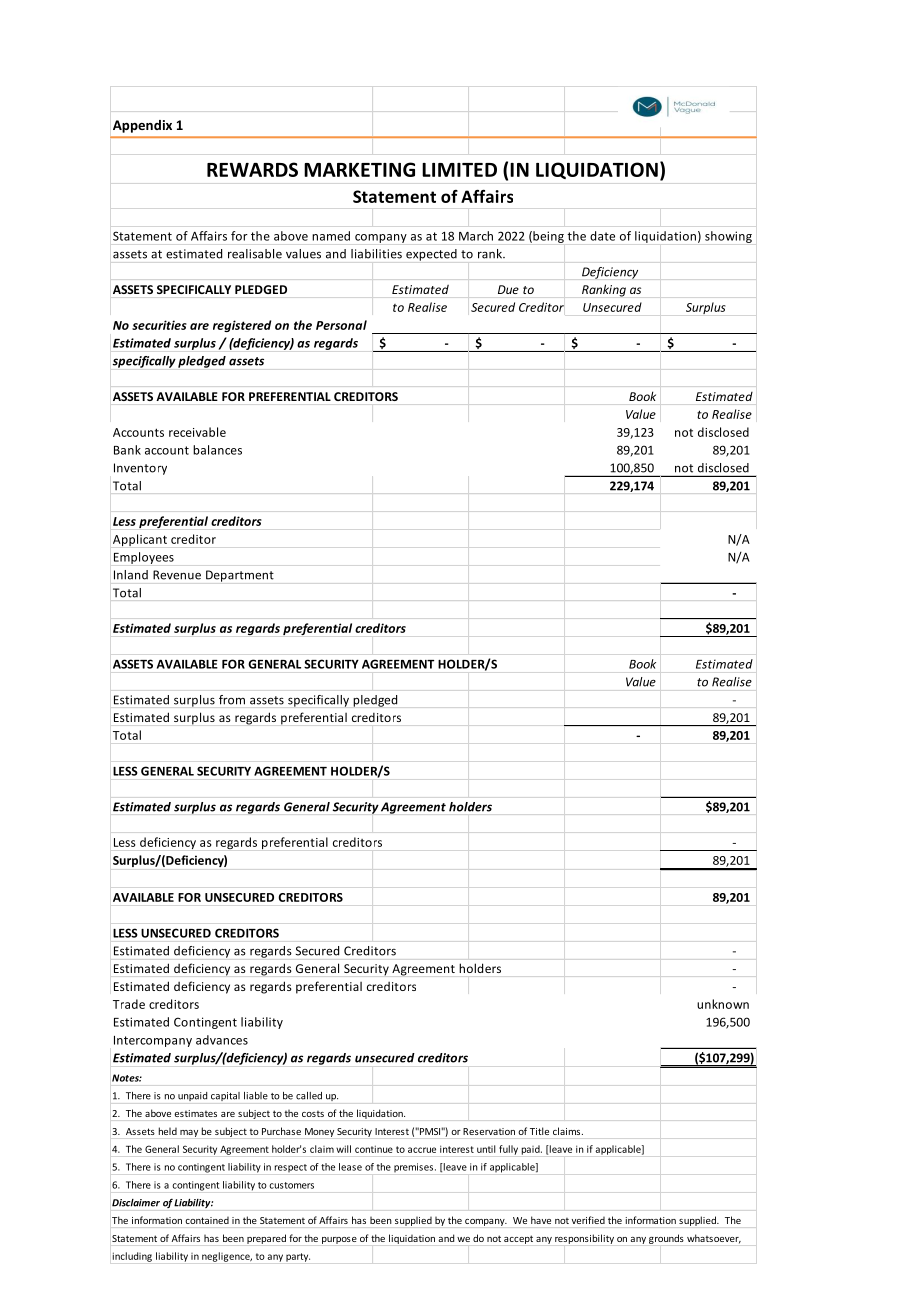 The image size is (924, 1308). Describe the element at coordinates (341, 325) in the screenshot. I see `Personal` at that location.
